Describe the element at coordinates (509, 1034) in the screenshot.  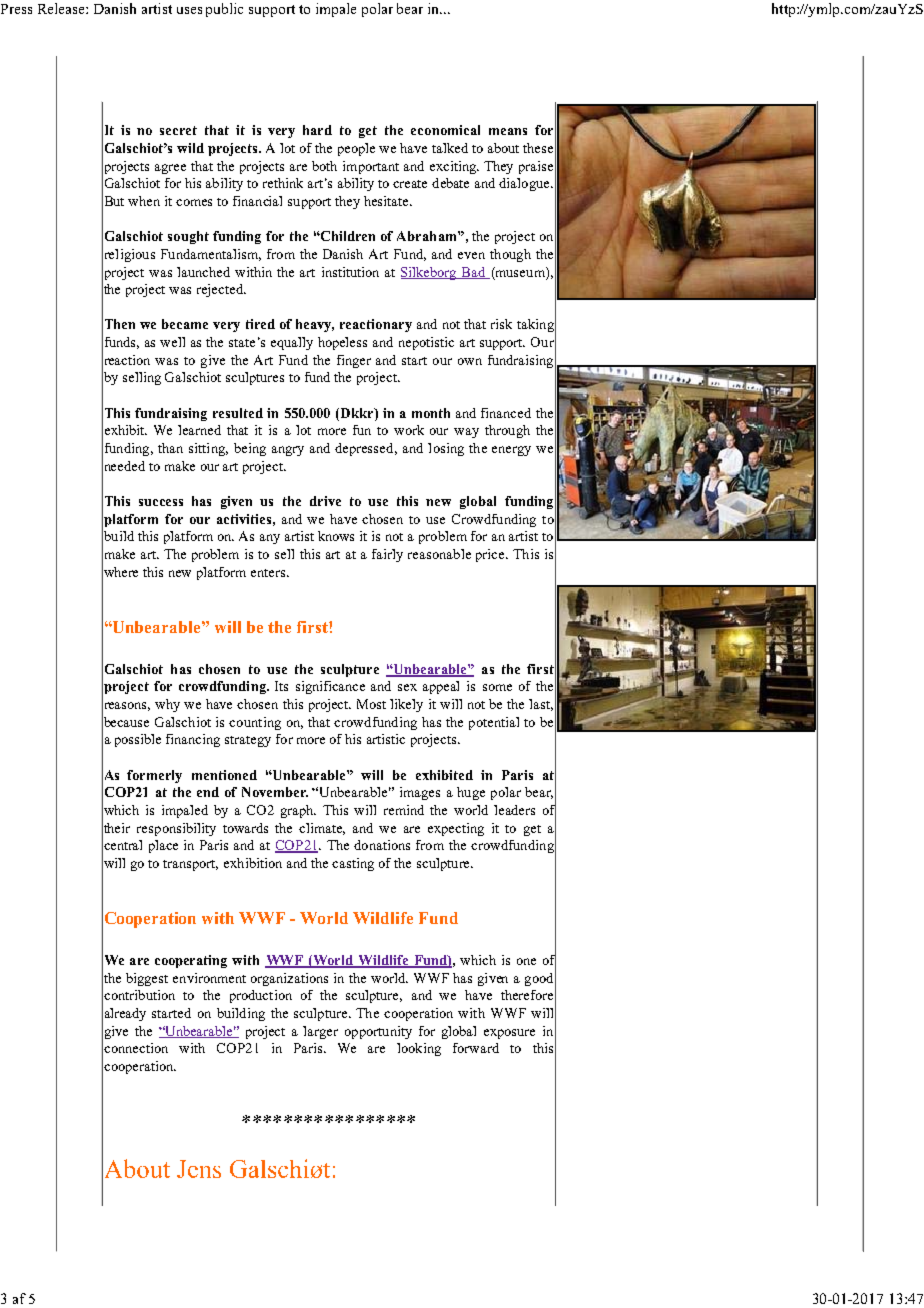
I see `exposure` at that location.
